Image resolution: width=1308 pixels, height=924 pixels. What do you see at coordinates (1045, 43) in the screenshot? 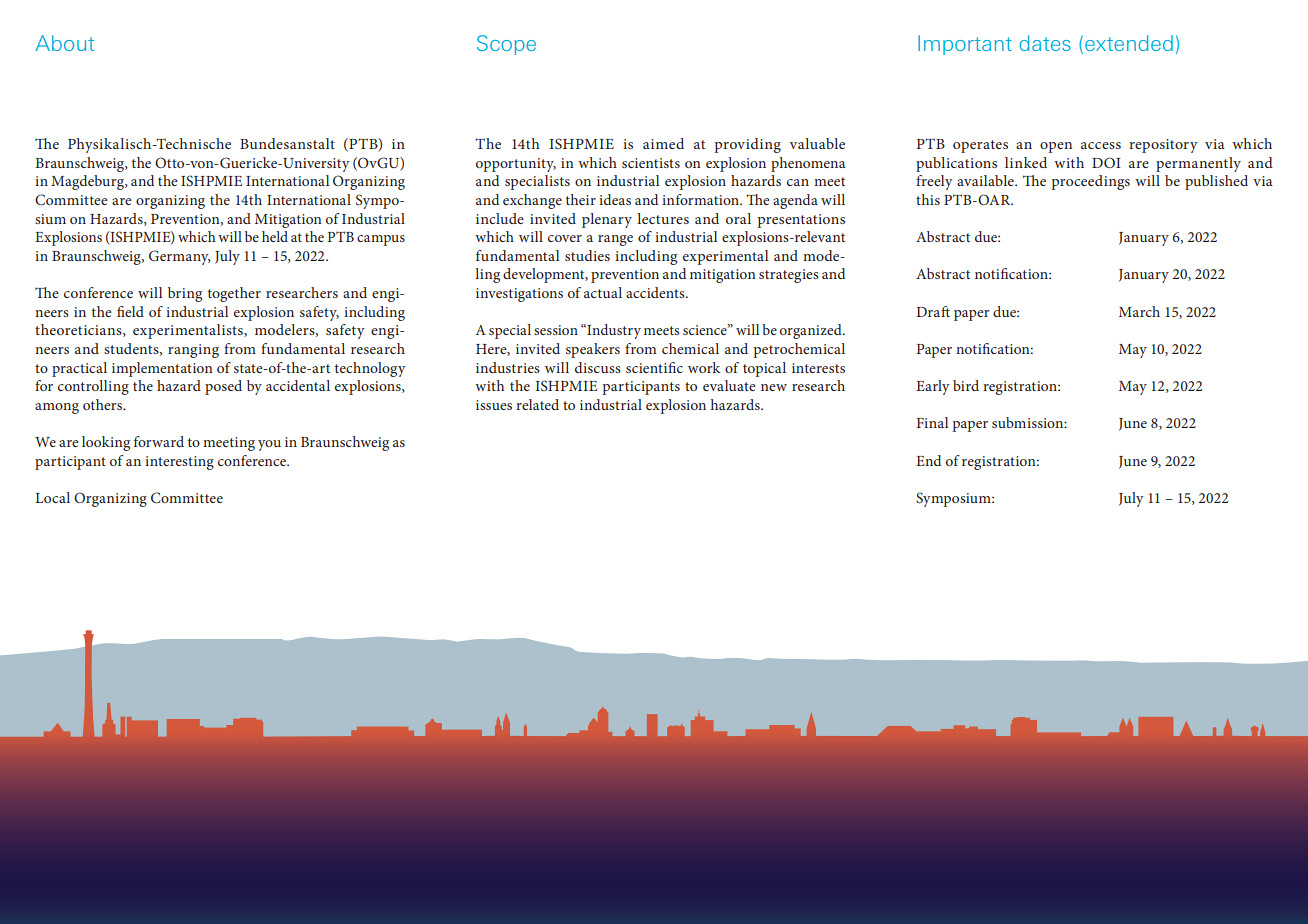
I see `dates` at bounding box center [1045, 43].
